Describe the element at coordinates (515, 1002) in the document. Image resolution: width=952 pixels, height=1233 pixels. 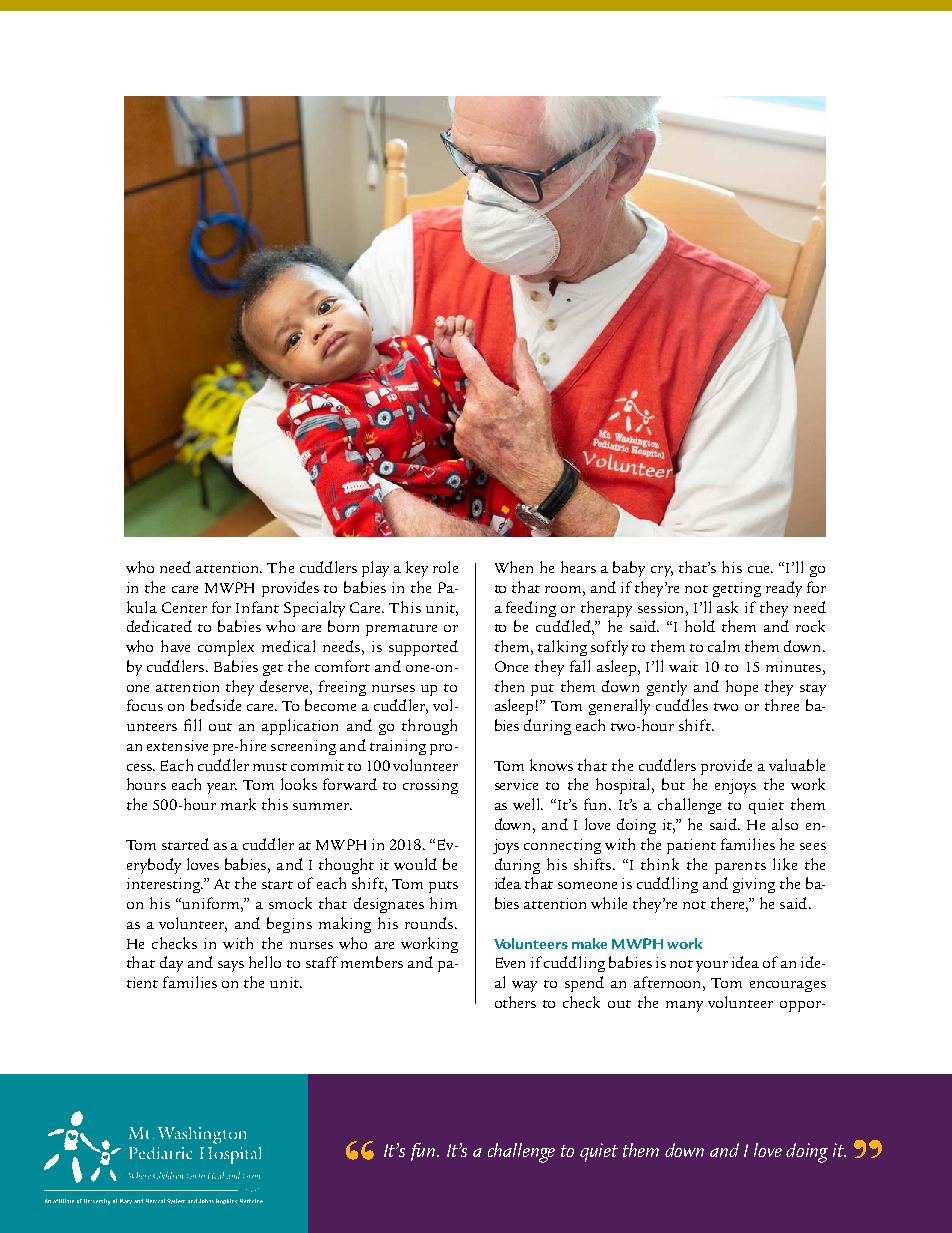
I see `others` at that location.
